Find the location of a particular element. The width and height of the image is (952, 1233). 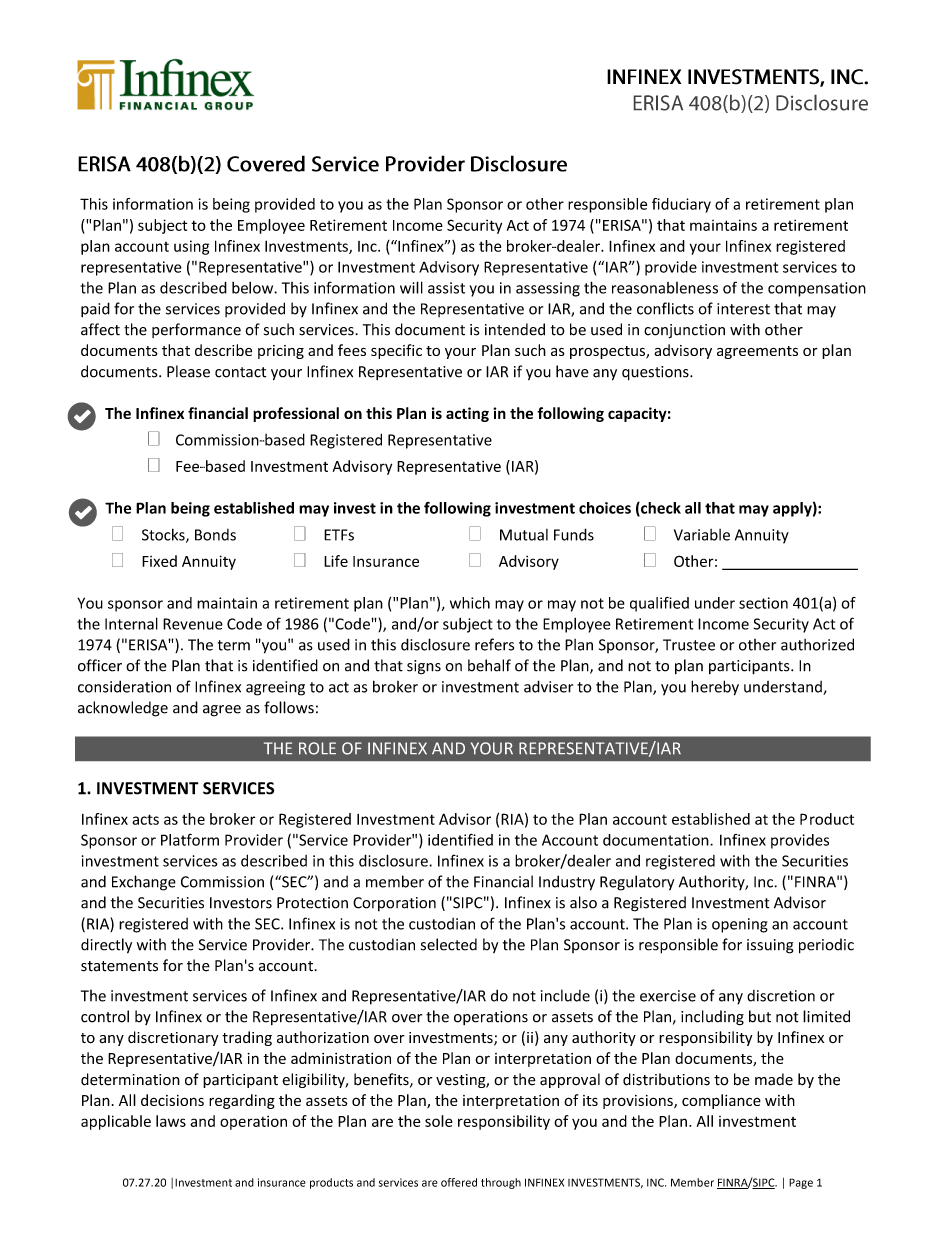

hereby is located at coordinates (715, 688).
